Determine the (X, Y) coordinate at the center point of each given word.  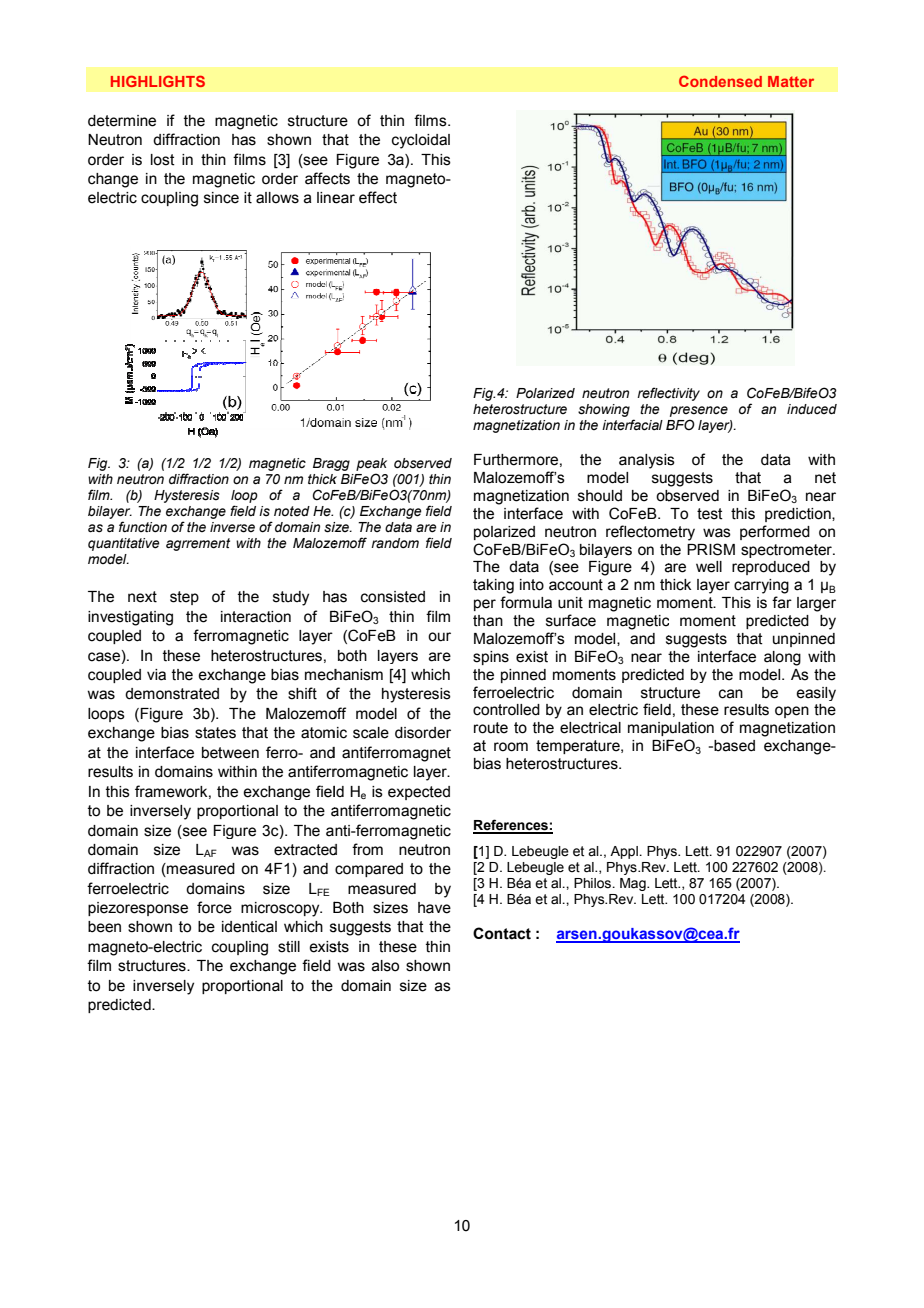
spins (491, 658)
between (230, 753)
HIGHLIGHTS (158, 81)
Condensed (720, 81)
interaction (256, 617)
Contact (502, 933)
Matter (791, 81)
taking (493, 586)
